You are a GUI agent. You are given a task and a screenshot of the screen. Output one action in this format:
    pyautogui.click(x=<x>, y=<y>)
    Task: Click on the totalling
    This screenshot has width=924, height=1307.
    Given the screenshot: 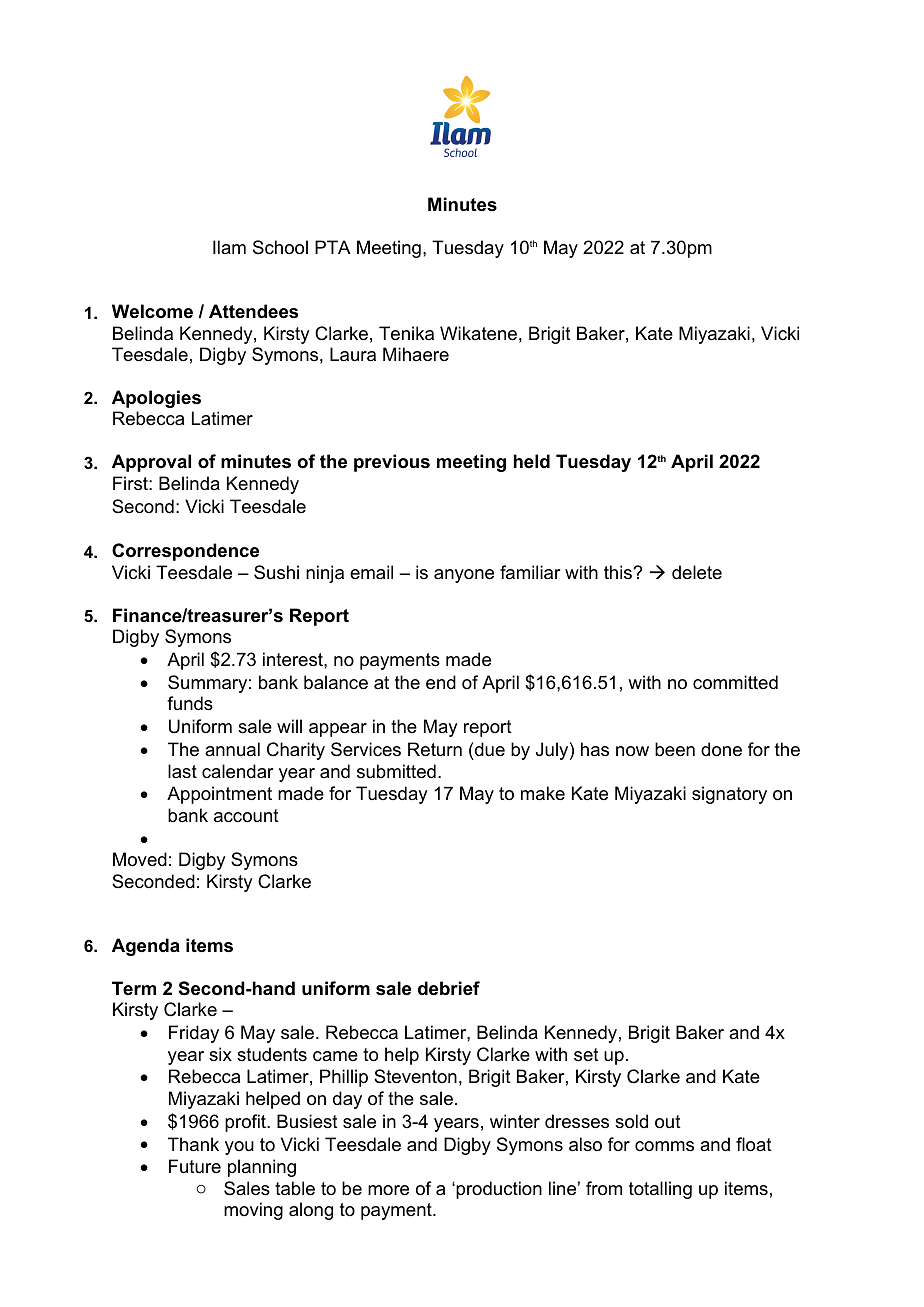 What is the action you would take?
    pyautogui.click(x=660, y=1190)
